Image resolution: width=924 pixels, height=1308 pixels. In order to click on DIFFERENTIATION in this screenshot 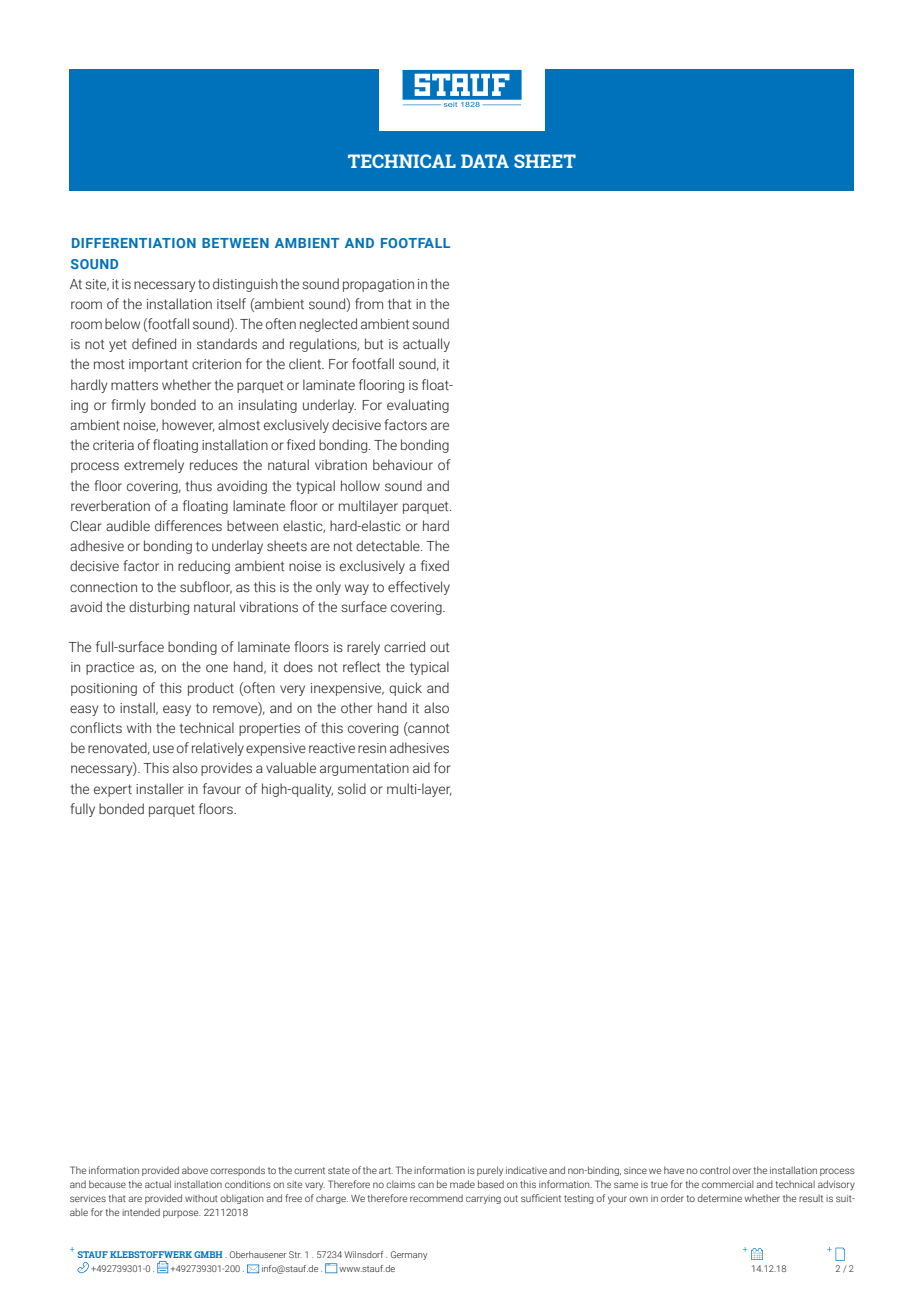, I will do `click(134, 243)`.
